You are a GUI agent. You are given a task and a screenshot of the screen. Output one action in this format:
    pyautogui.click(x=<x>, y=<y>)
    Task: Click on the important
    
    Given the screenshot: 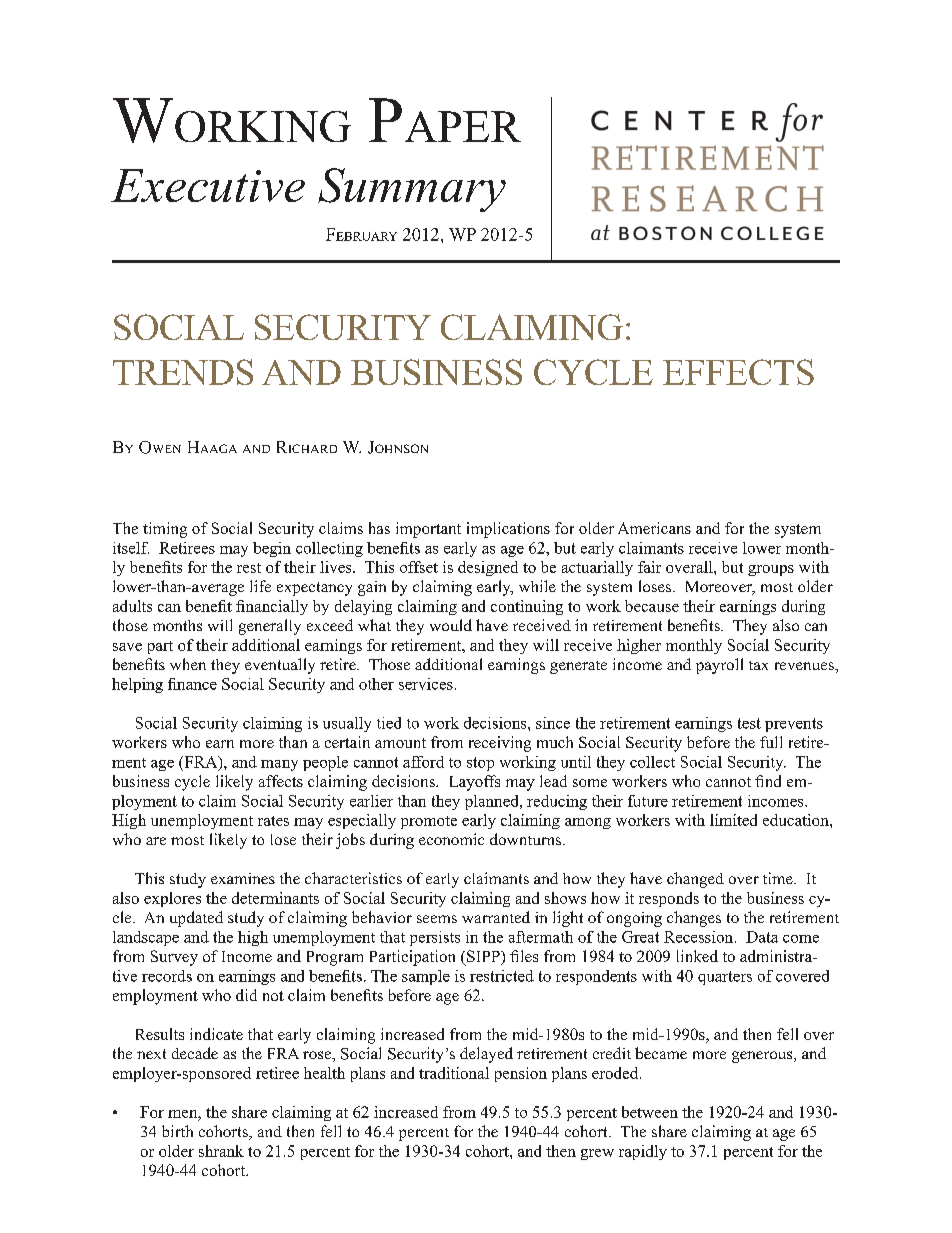 What is the action you would take?
    pyautogui.click(x=428, y=530)
